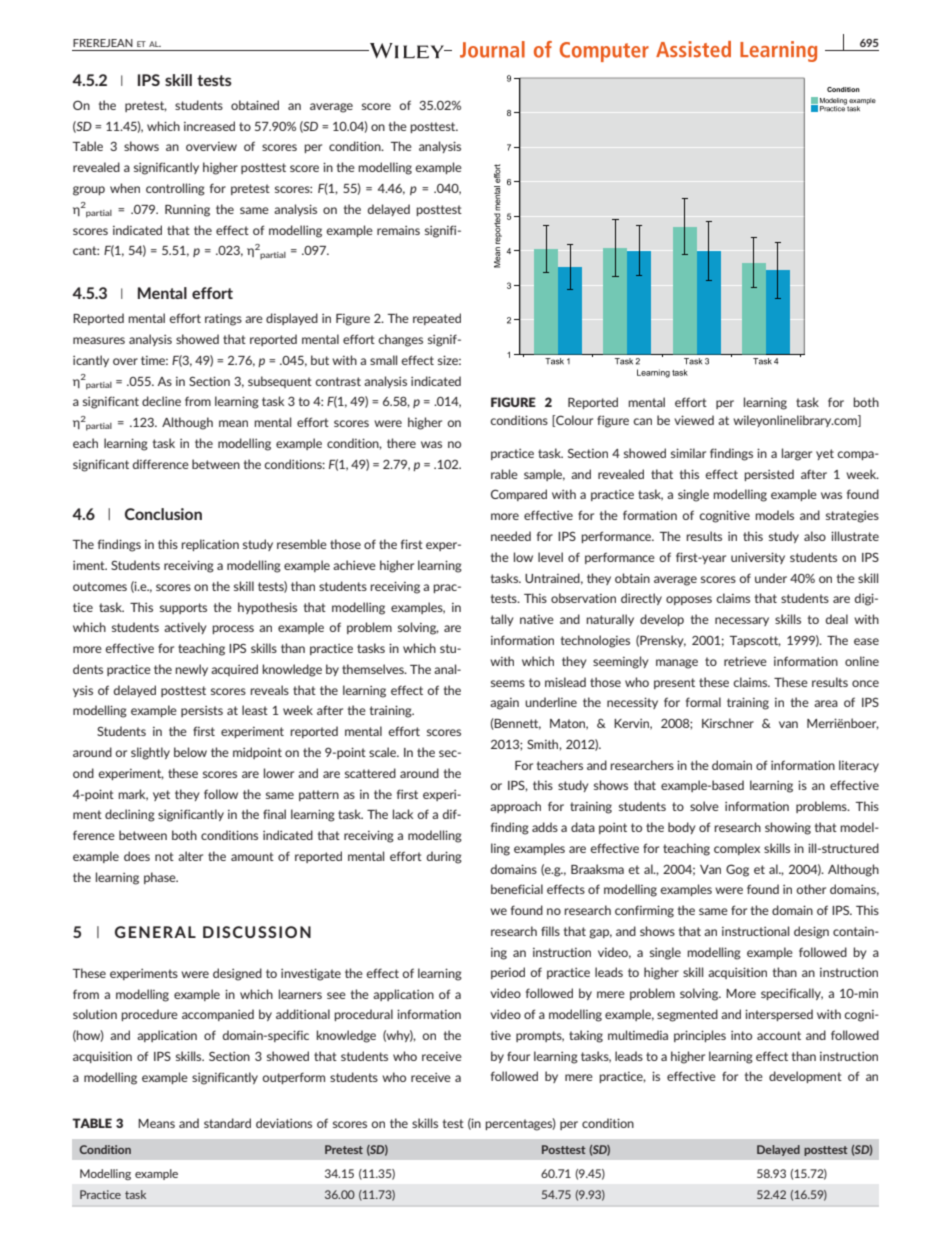  I want to click on seems, so click(508, 683).
